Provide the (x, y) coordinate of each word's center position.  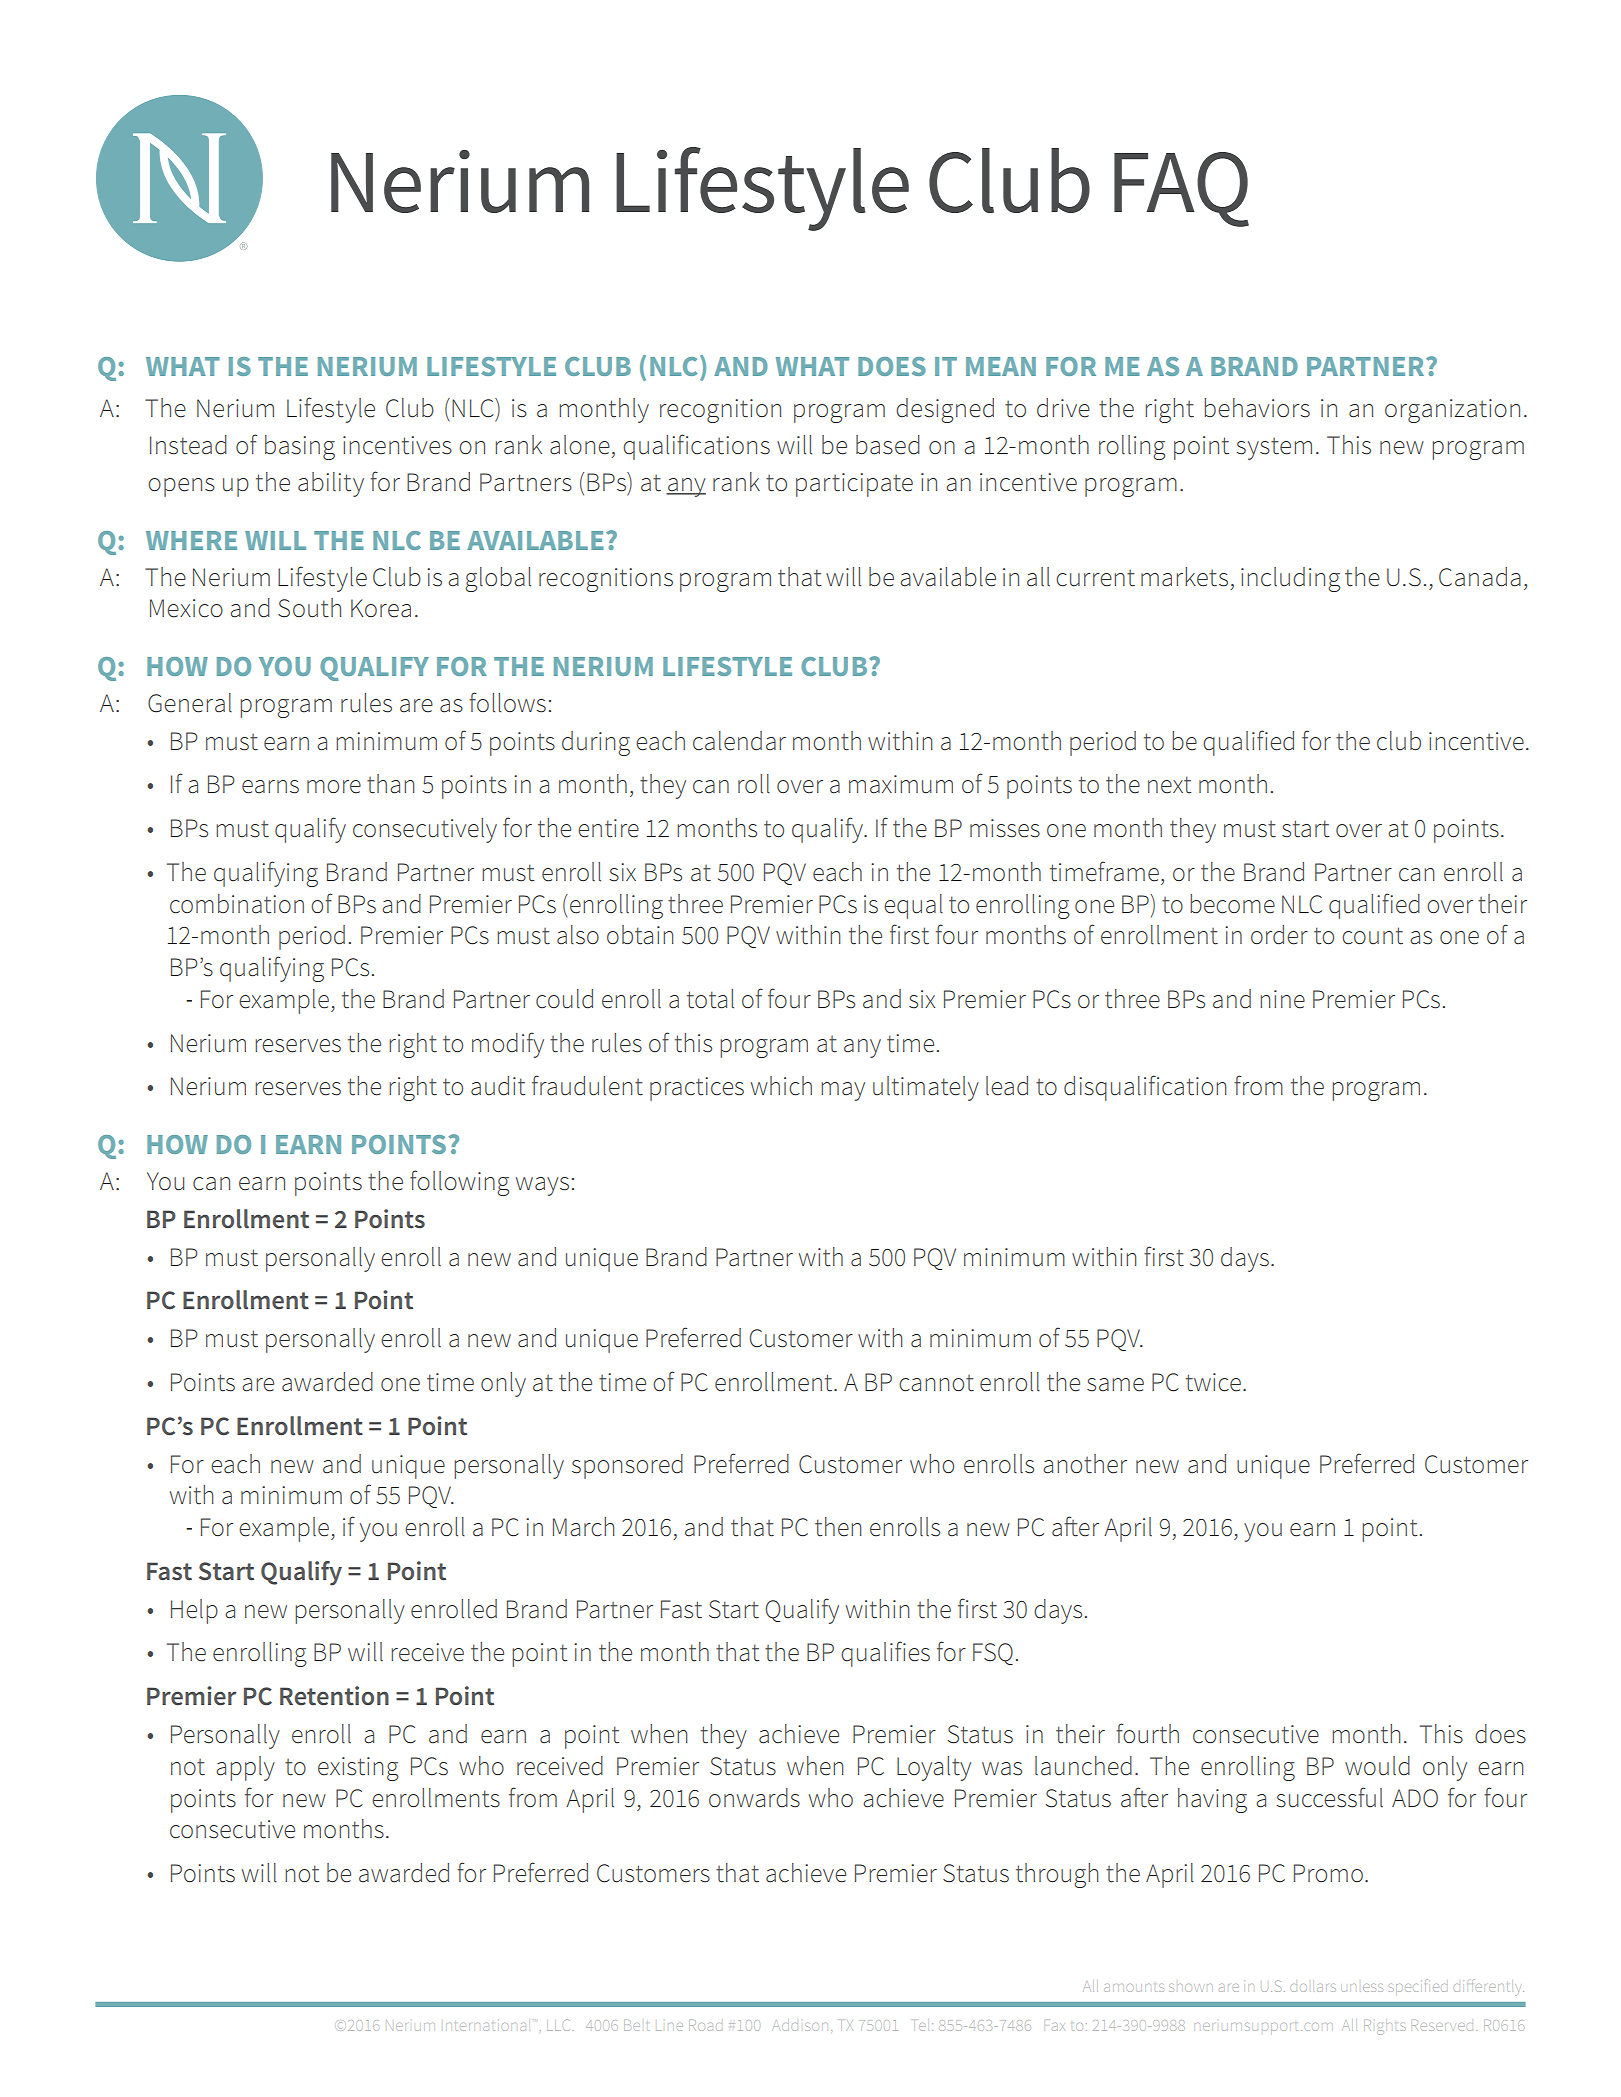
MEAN (1001, 366)
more (334, 787)
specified (1418, 1987)
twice (1213, 1382)
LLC (560, 2025)
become (1232, 904)
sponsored (627, 1466)
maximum (901, 784)
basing (300, 447)
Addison (798, 2025)
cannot (936, 1383)
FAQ (1181, 189)
